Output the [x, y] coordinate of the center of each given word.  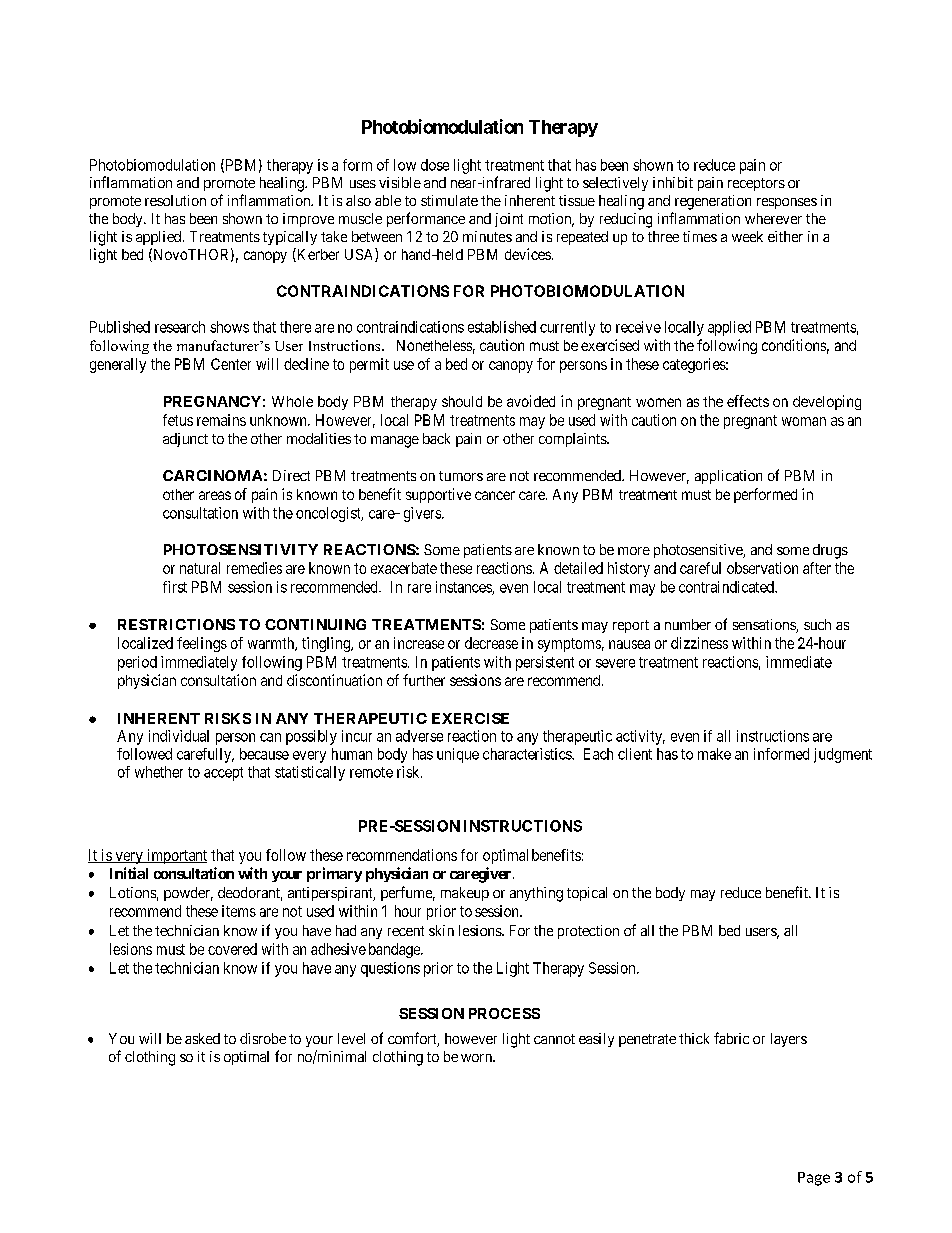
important [175, 856]
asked [202, 1038]
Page [814, 1179]
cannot [554, 1039]
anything [536, 894]
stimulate [449, 200]
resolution [175, 200]
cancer [495, 495]
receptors [756, 184]
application [728, 477]
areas [215, 495]
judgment [843, 755]
